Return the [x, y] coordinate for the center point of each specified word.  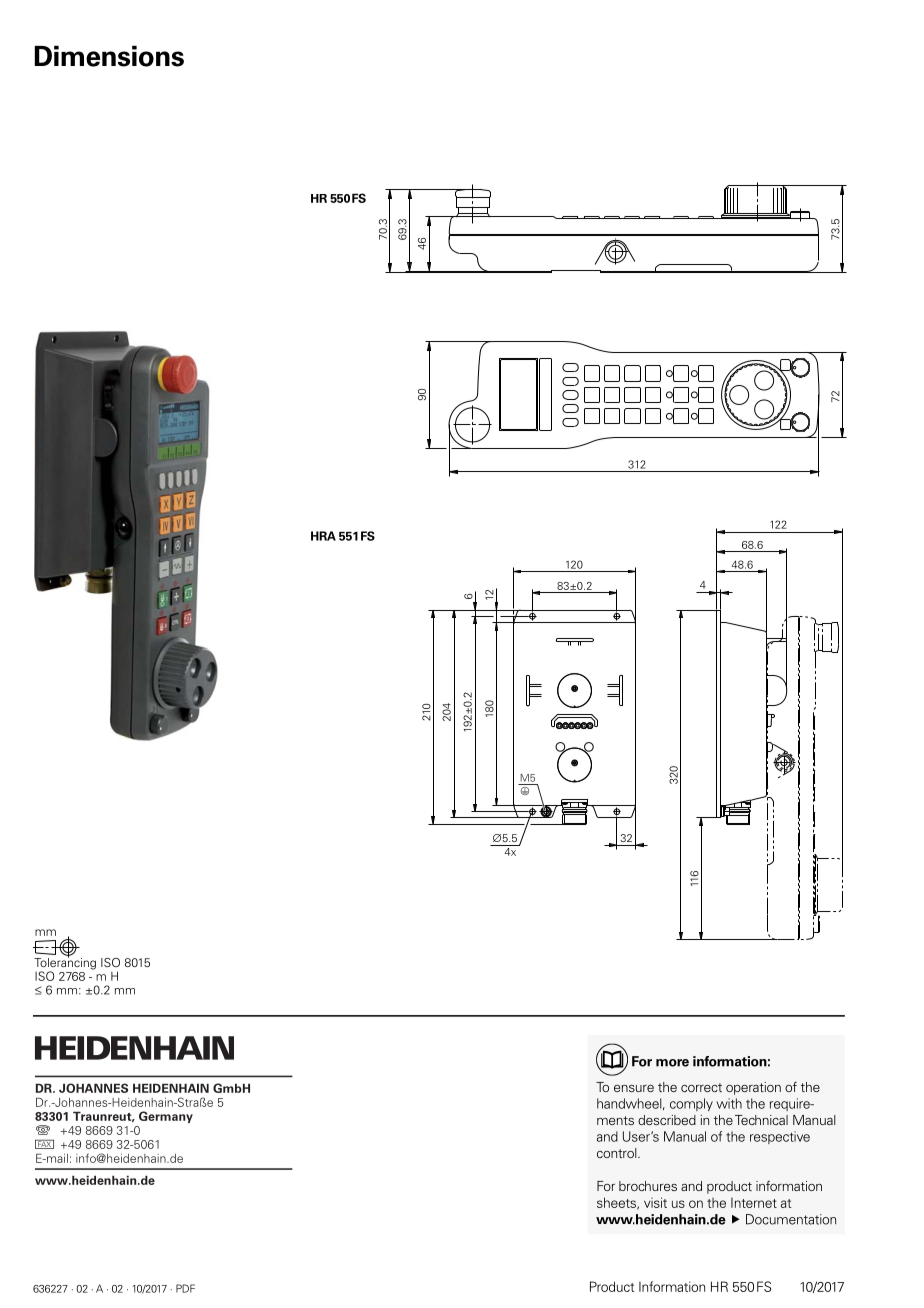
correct [701, 1087]
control [618, 1153]
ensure [634, 1088]
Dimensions [109, 56]
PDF [185, 1288]
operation [753, 1088]
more [672, 1063]
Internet [754, 1203]
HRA [323, 536]
